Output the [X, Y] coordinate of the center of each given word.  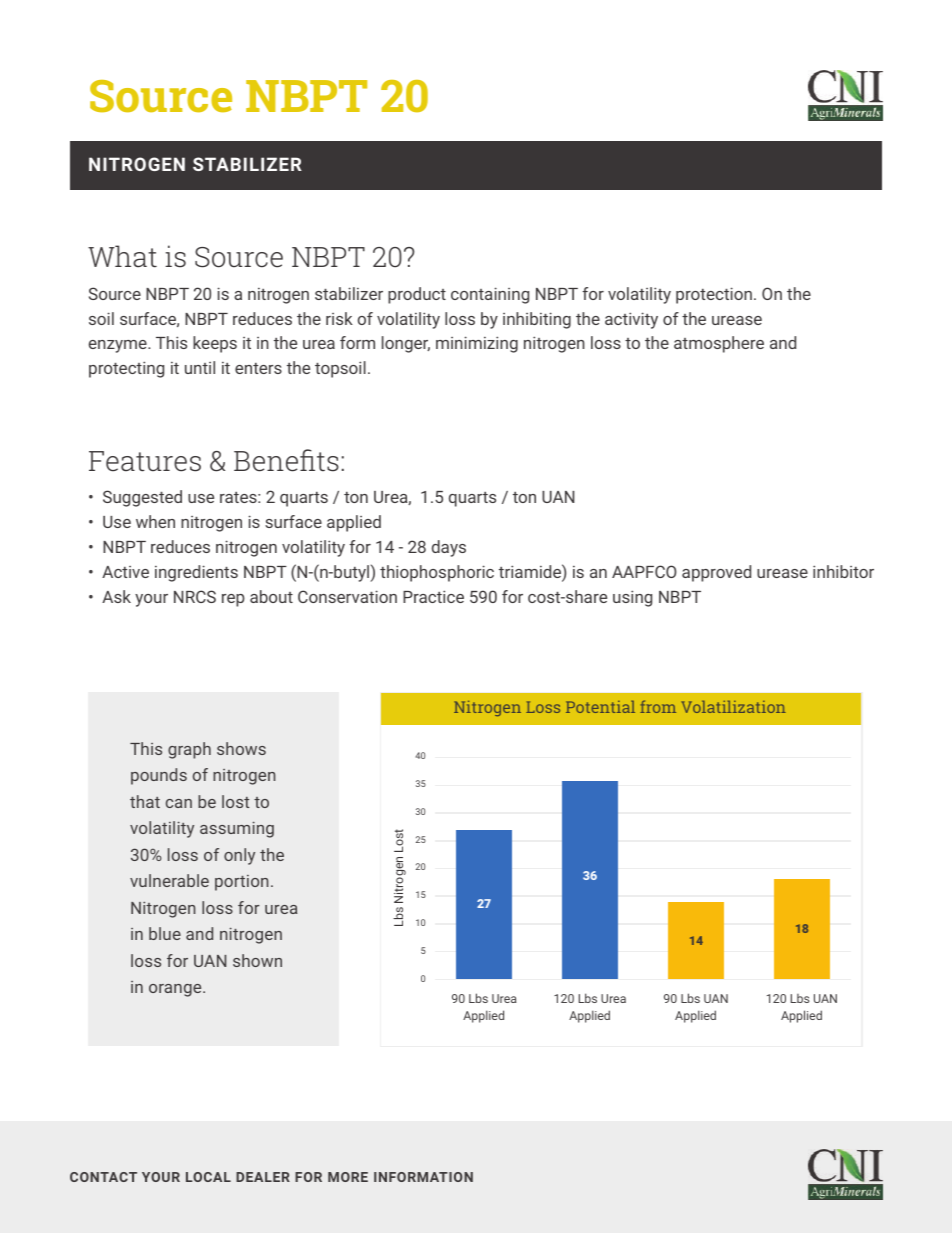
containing [490, 295]
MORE [348, 1177]
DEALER [263, 1177]
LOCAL [208, 1177]
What [122, 256]
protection [714, 295]
